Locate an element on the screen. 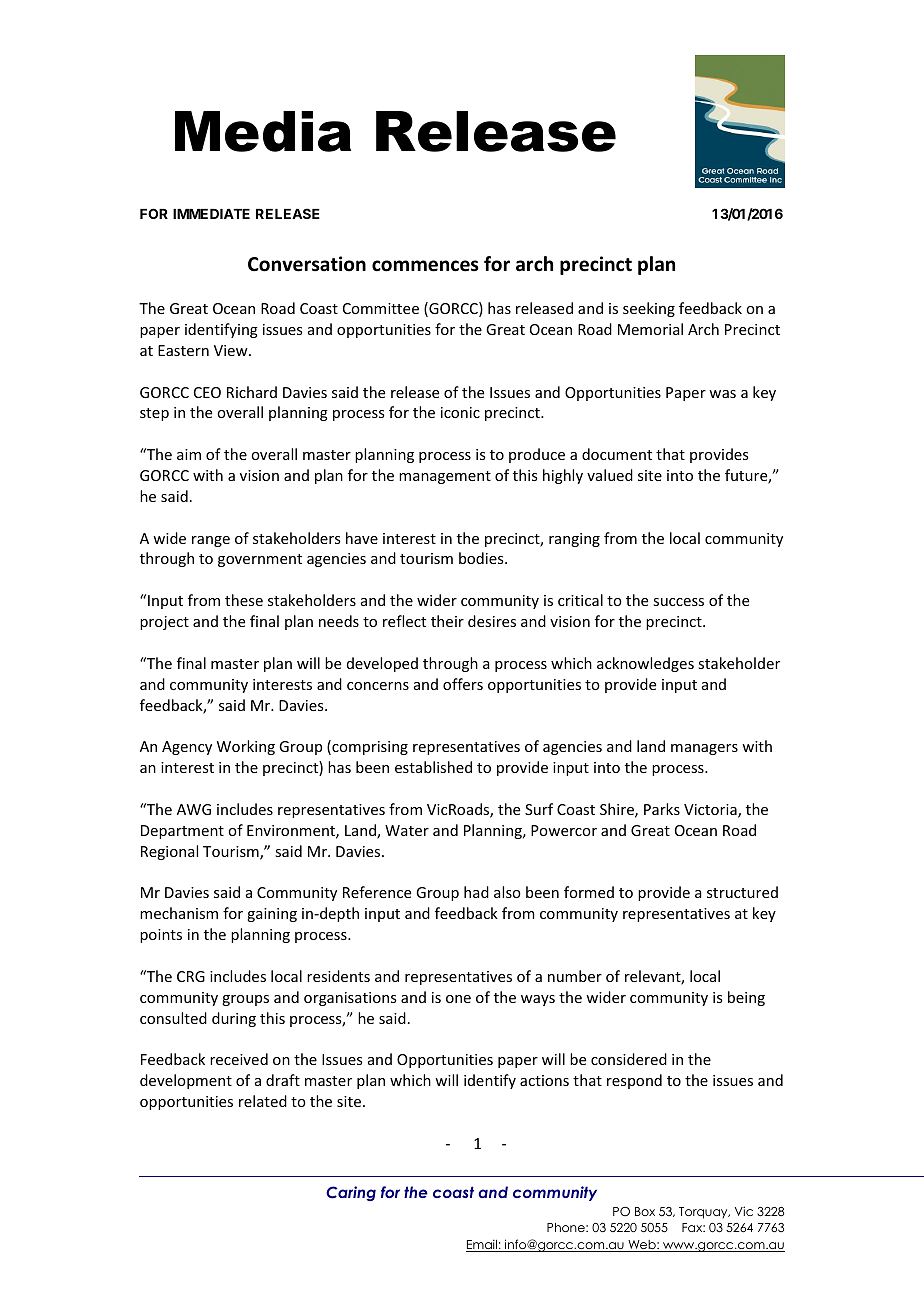  managers is located at coordinates (704, 749).
